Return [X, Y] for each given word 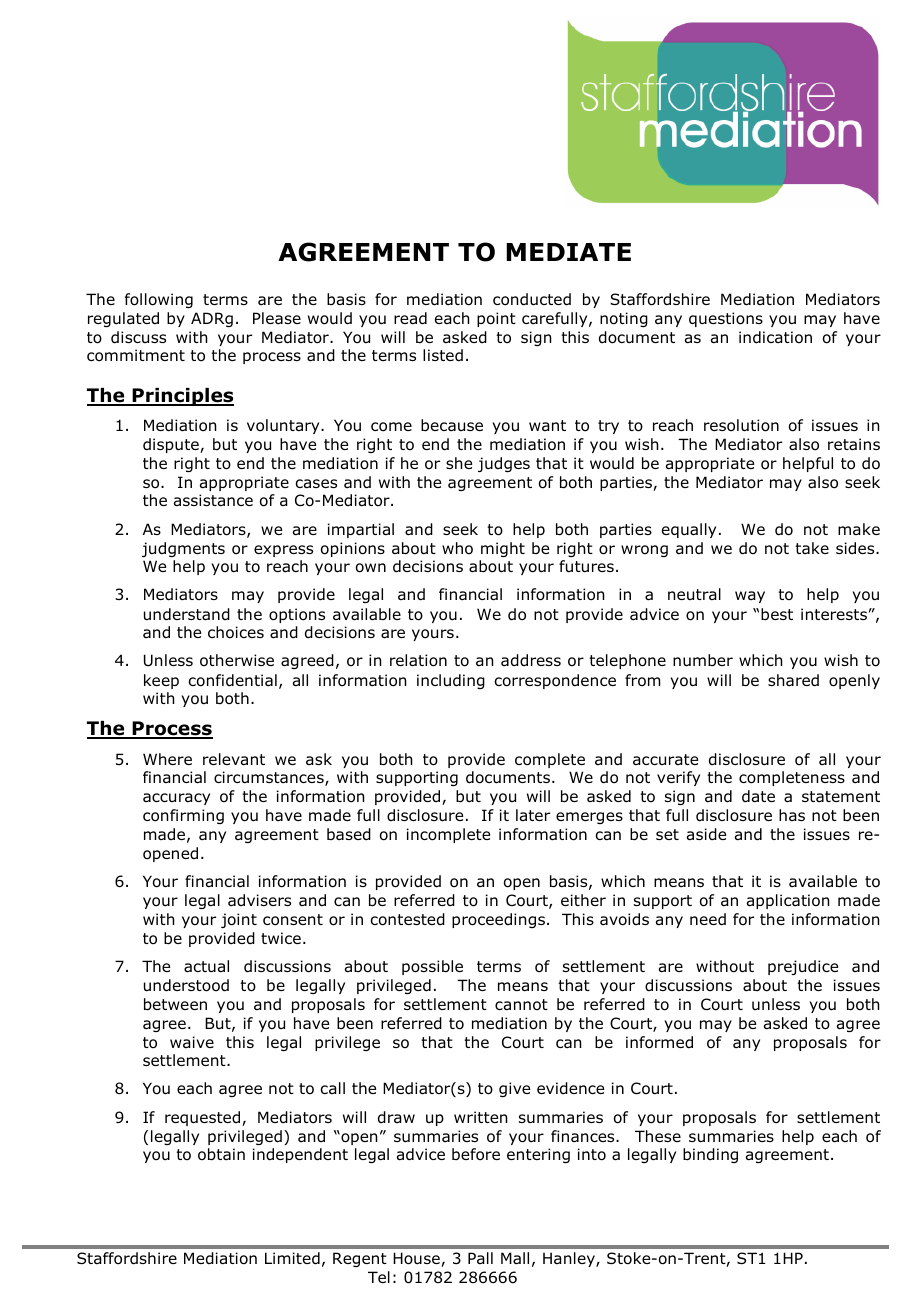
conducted [532, 299]
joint [239, 920]
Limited [292, 1258]
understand [187, 614]
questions [726, 319]
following [159, 300]
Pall [480, 1258]
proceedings [498, 920]
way [750, 597]
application [788, 901]
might [503, 549]
